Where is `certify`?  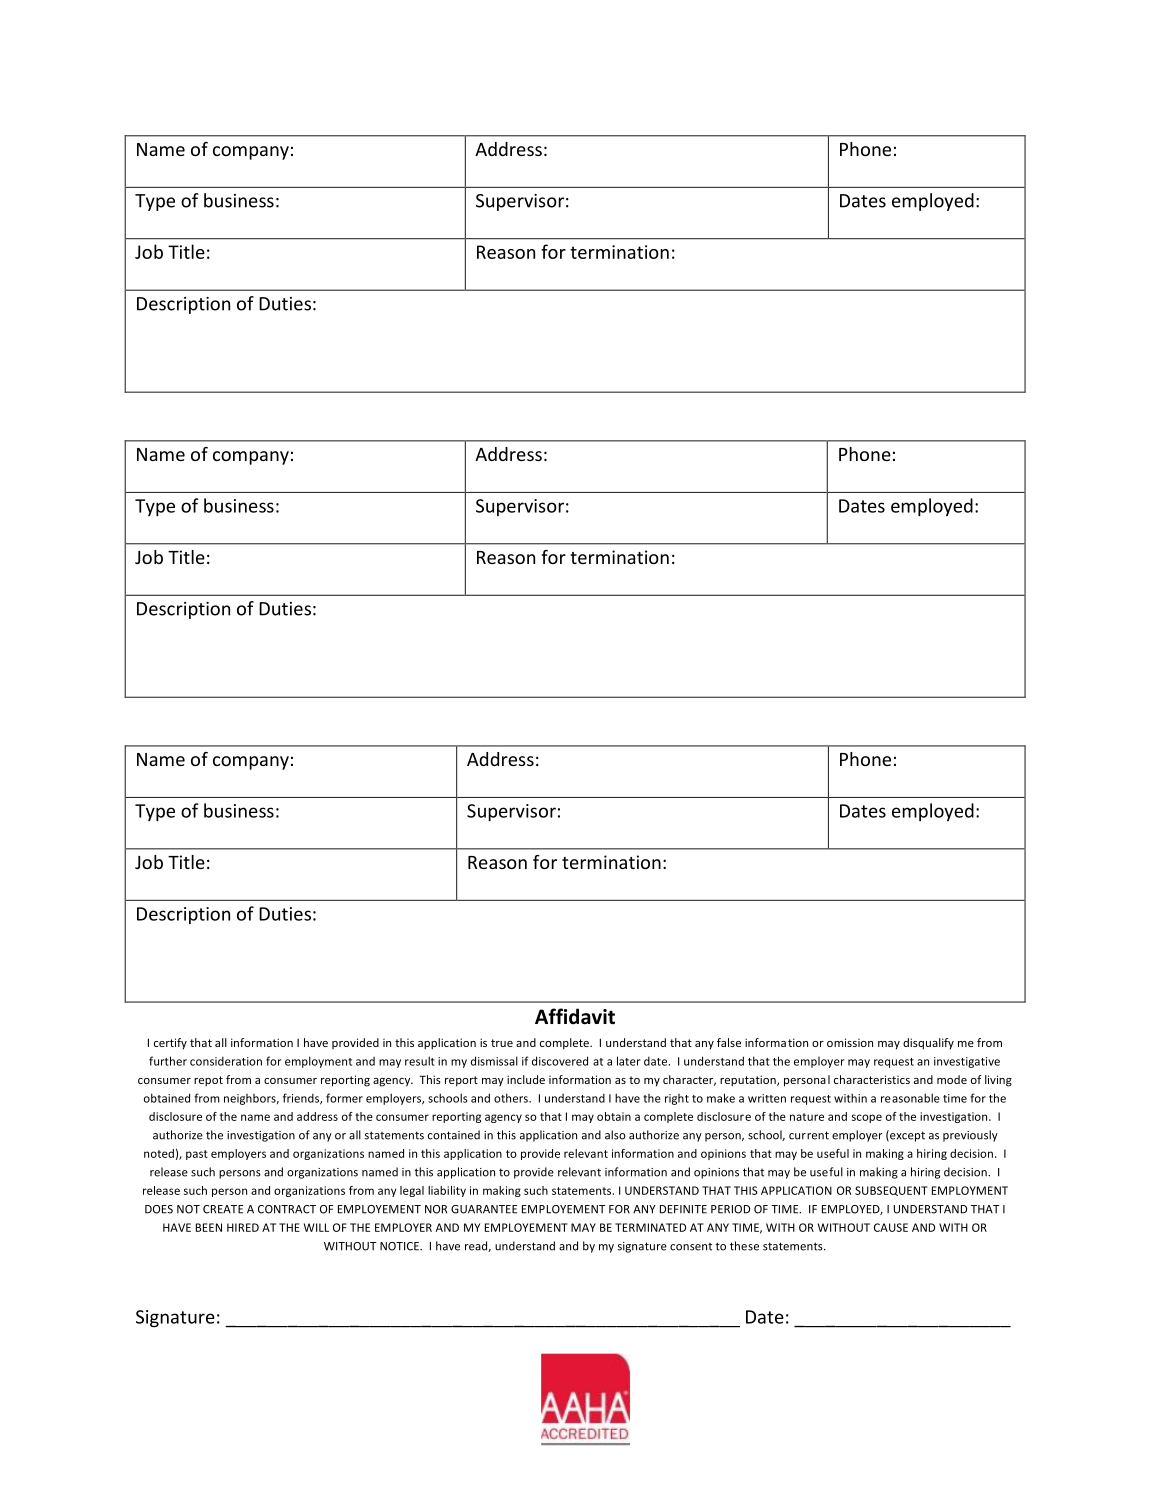 certify is located at coordinates (170, 1044).
